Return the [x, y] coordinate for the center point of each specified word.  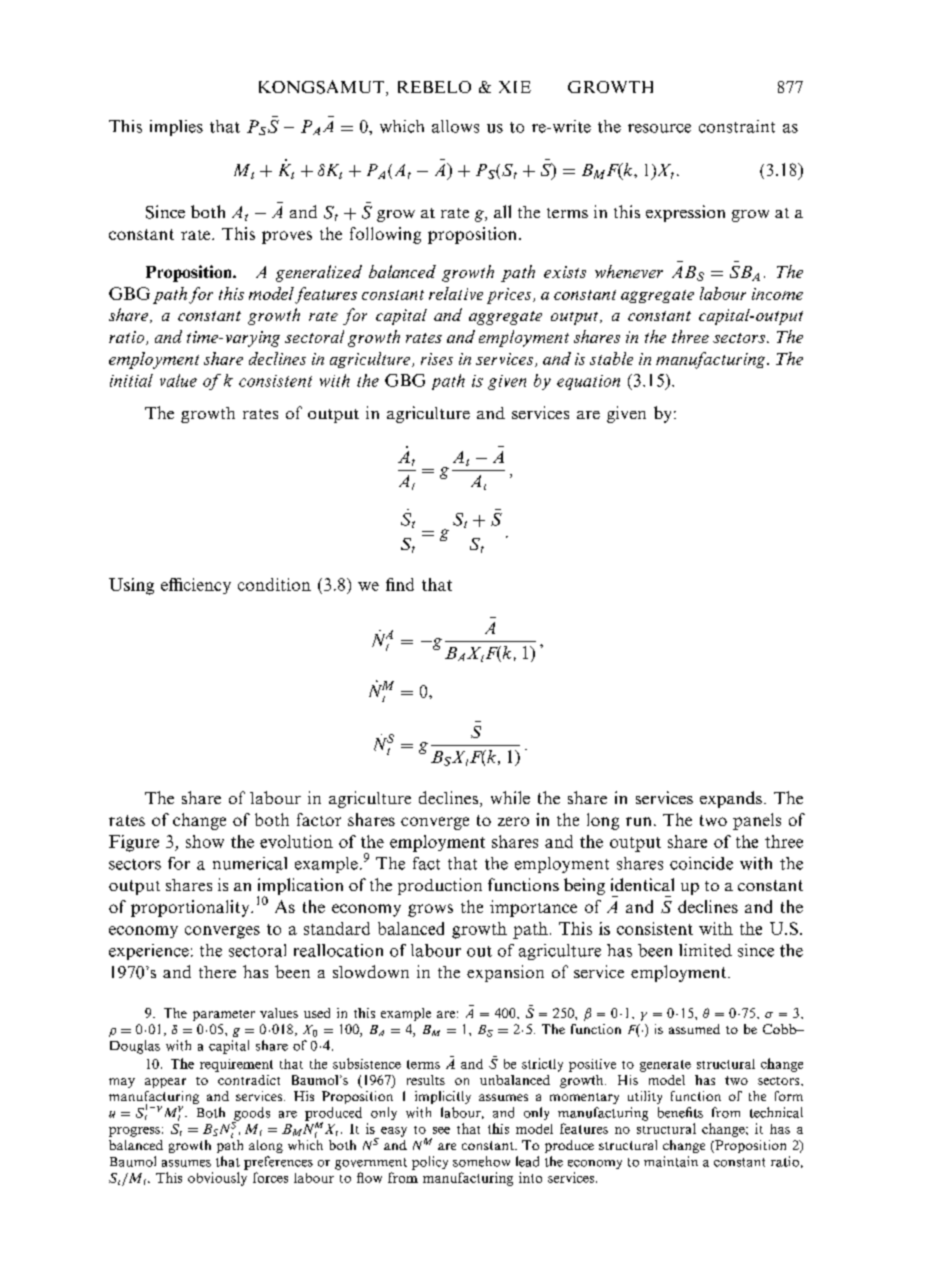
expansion [505, 973]
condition [274, 584]
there [217, 972]
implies [176, 128]
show [205, 841]
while [510, 797]
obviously [217, 1179]
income [777, 294]
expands [731, 799]
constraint [737, 126]
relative [456, 293]
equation [588, 382]
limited [705, 950]
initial [131, 380]
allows [455, 126]
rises [437, 359]
